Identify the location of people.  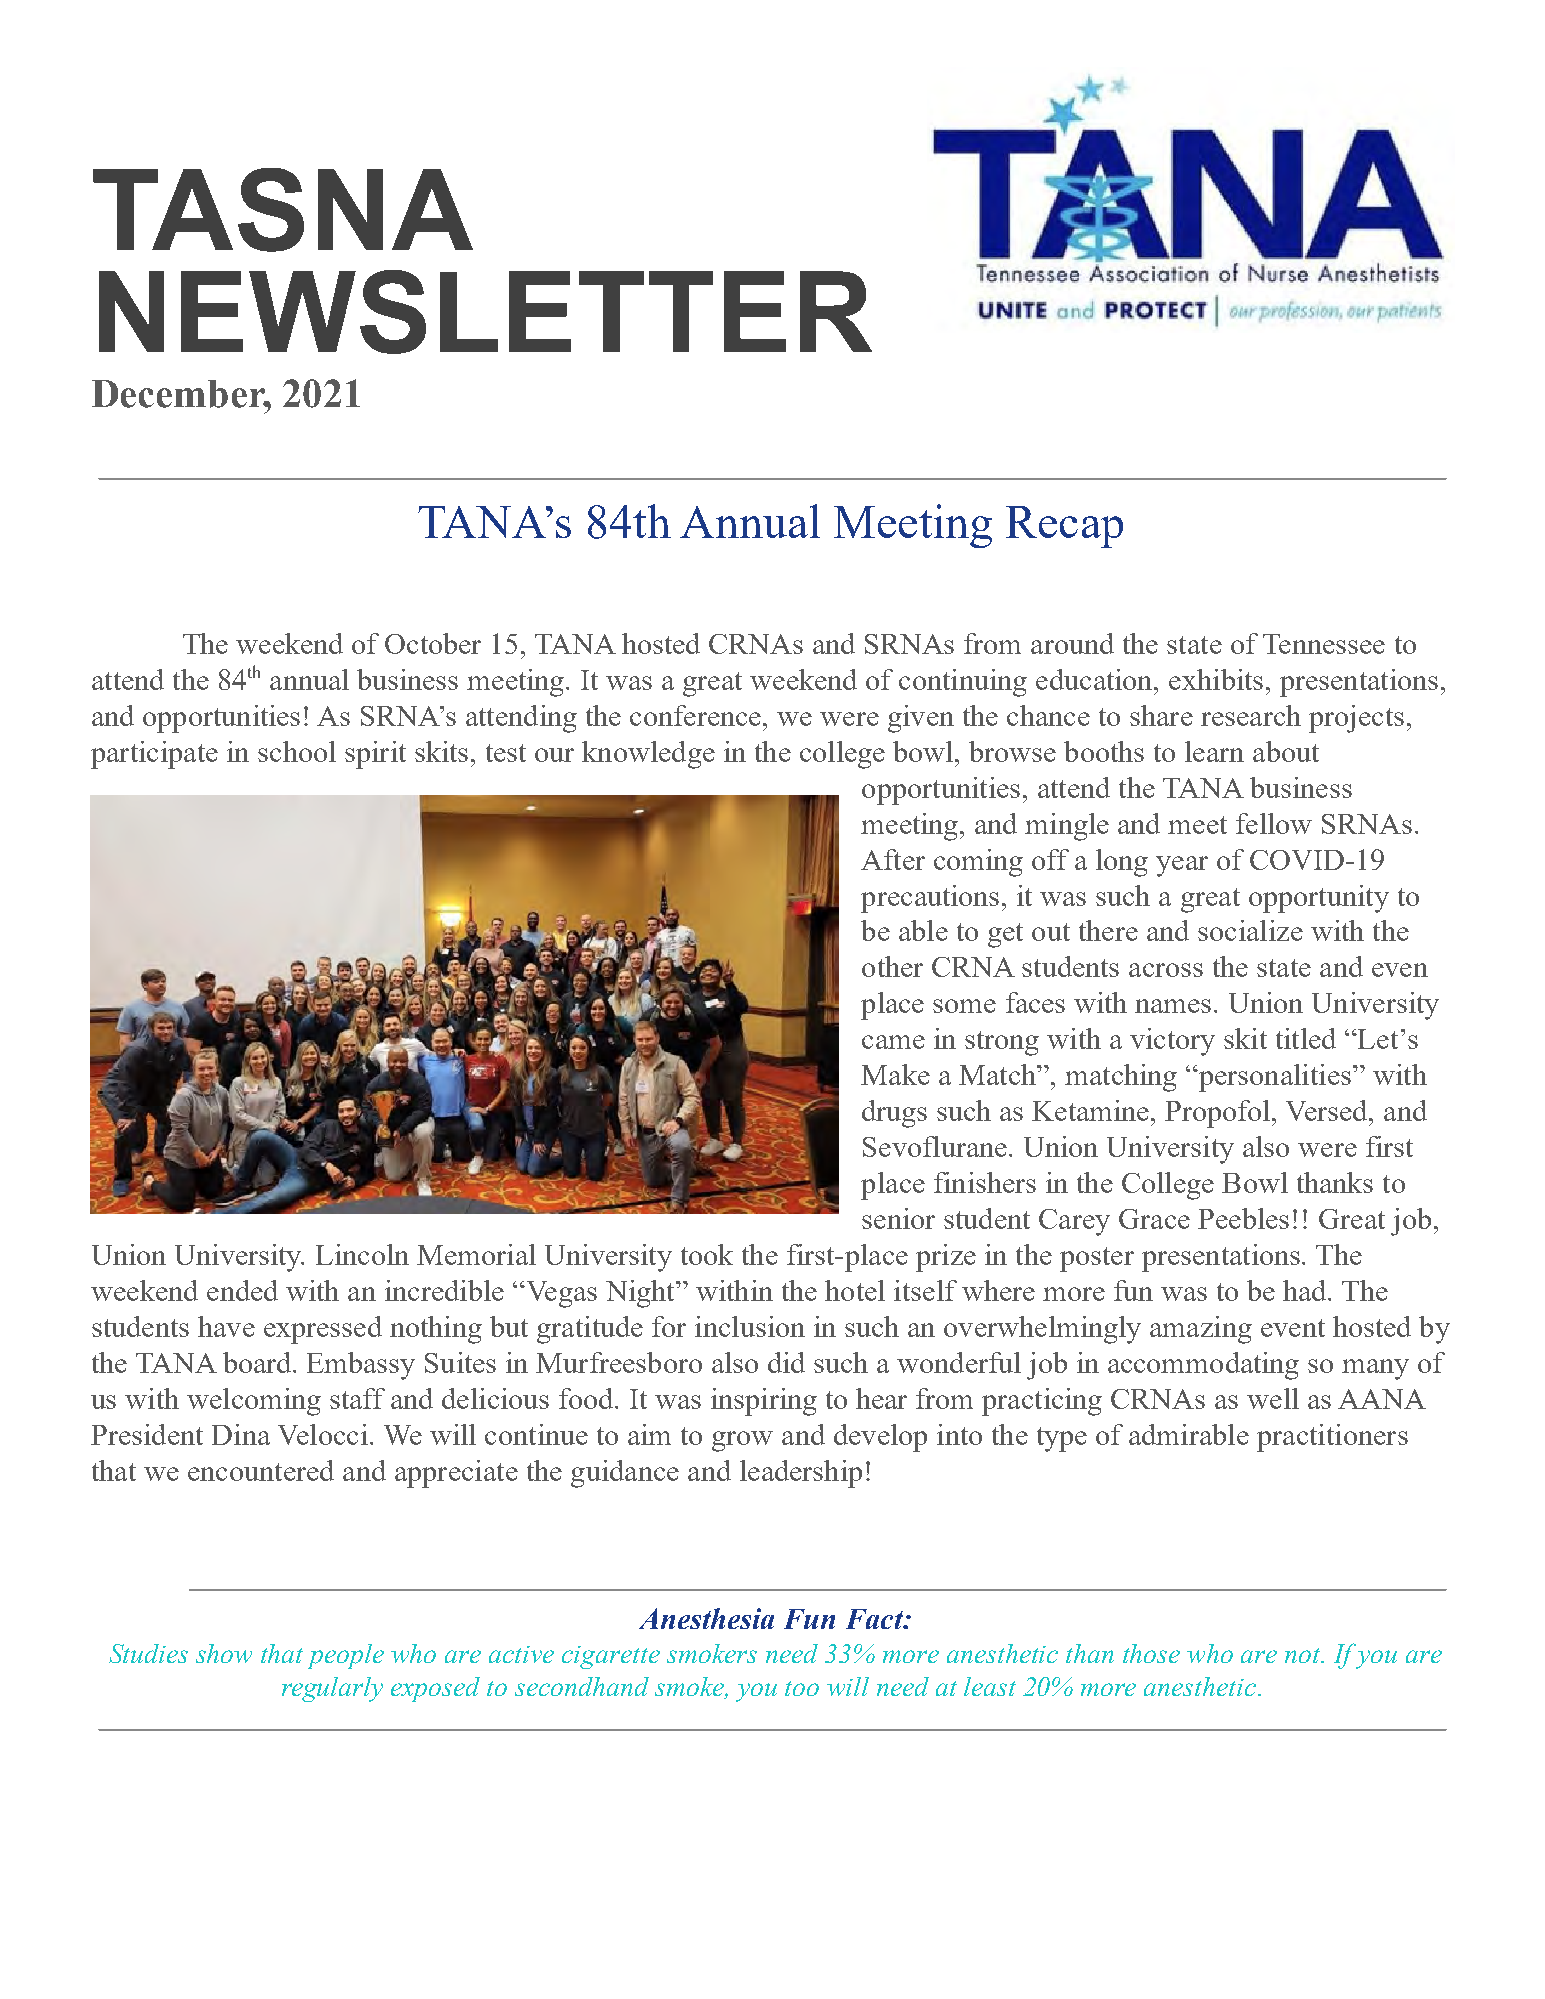
(346, 1656).
